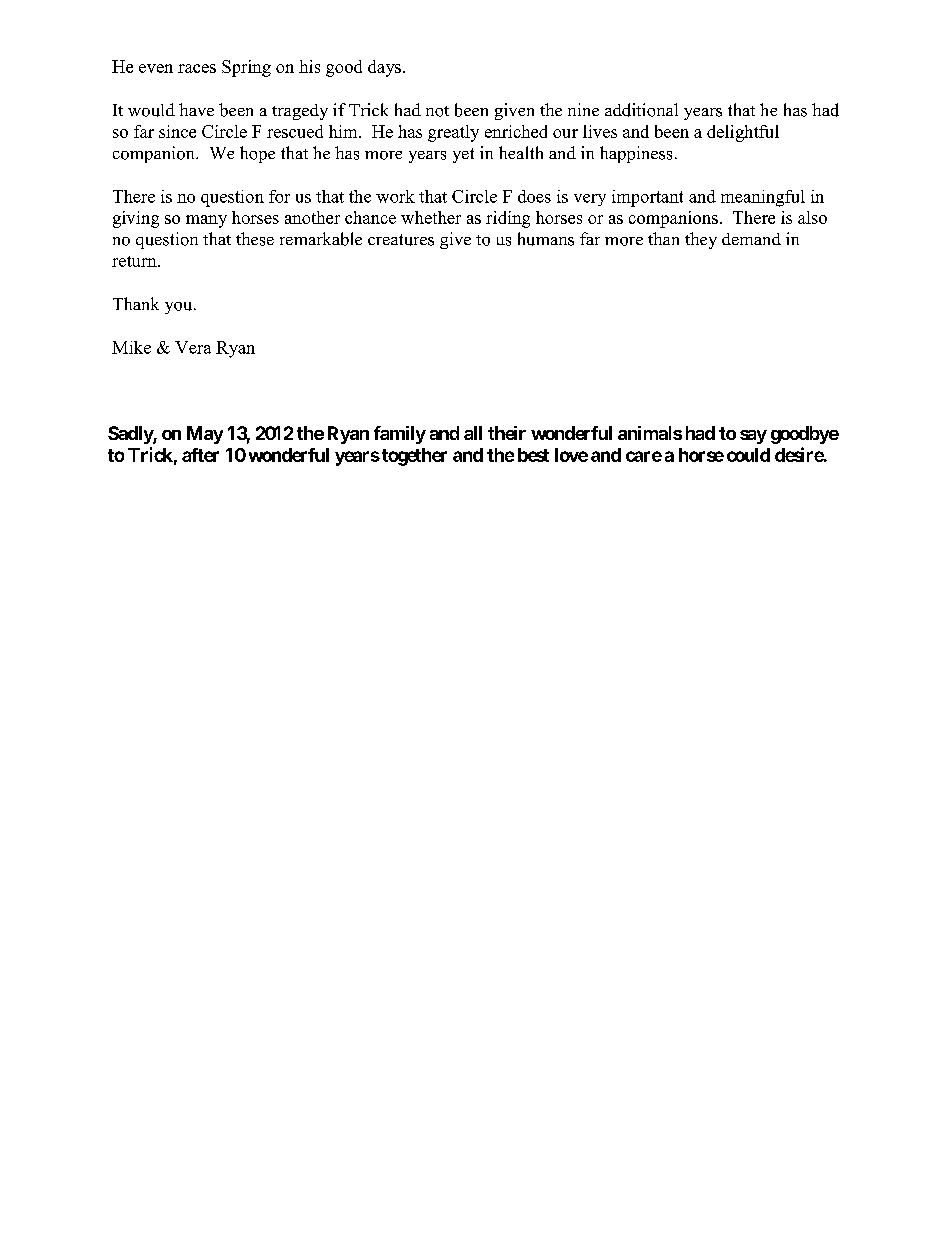 This screenshot has height=1233, width=952. What do you see at coordinates (701, 240) in the screenshot?
I see `they` at bounding box center [701, 240].
